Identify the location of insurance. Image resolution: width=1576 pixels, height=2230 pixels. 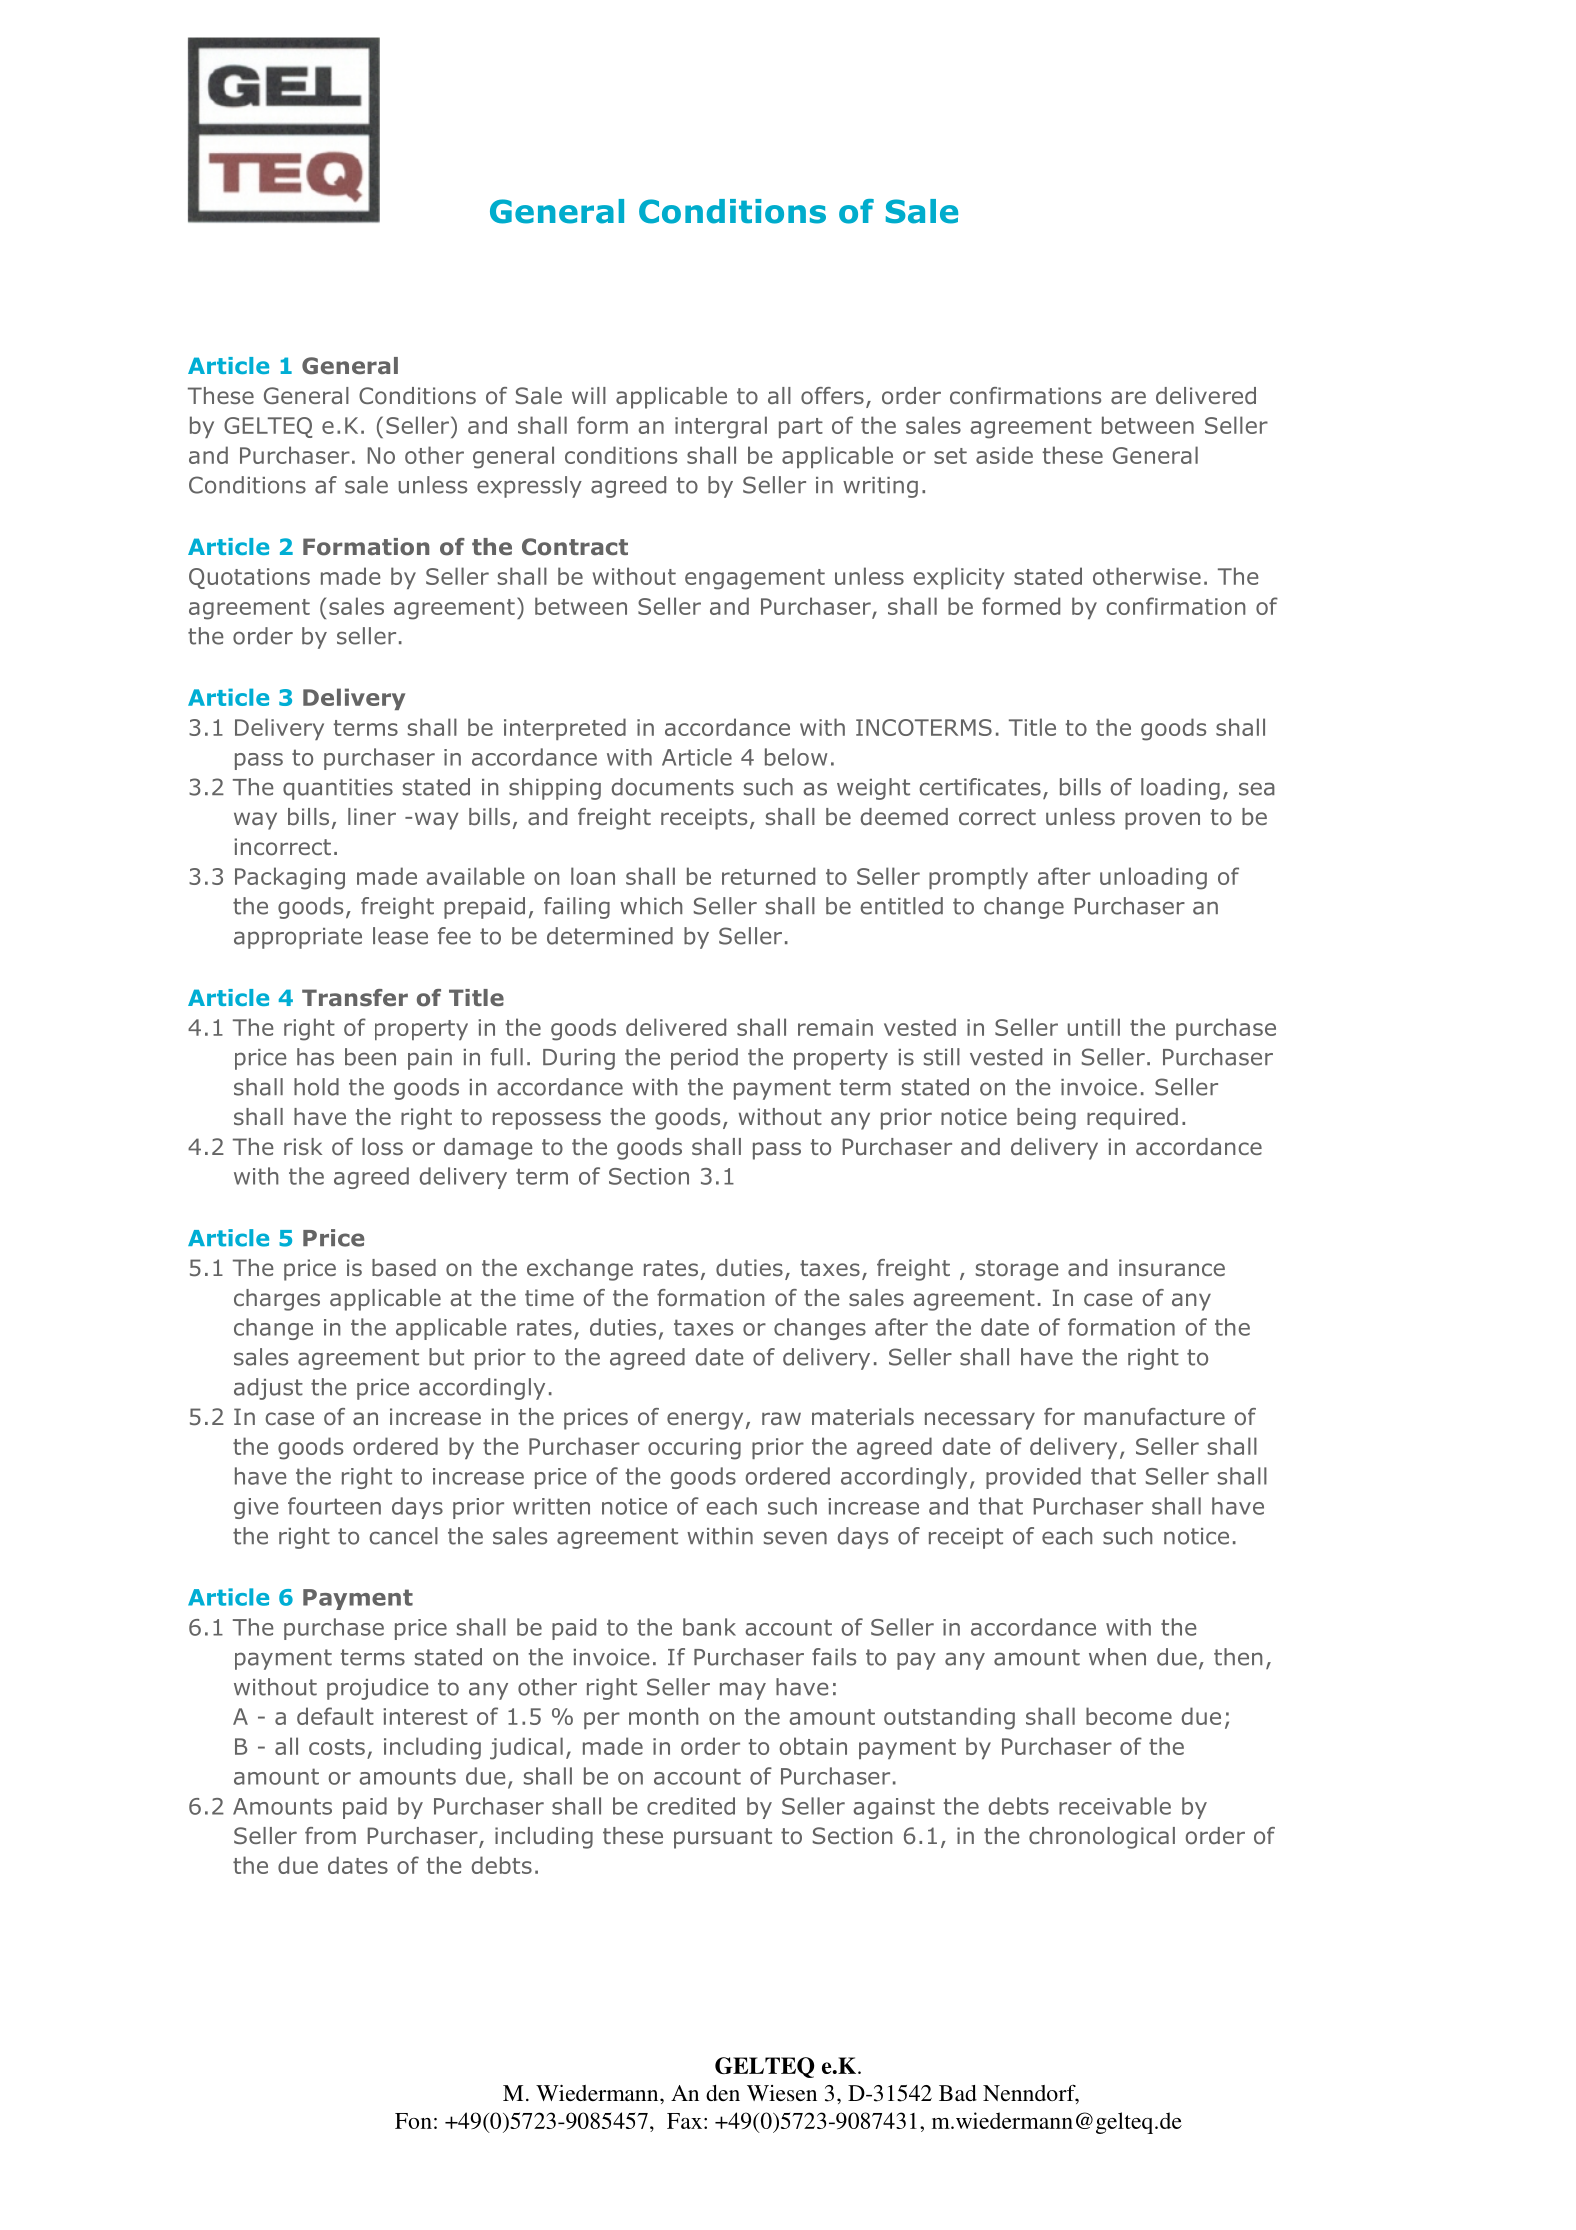
(1172, 1268).
